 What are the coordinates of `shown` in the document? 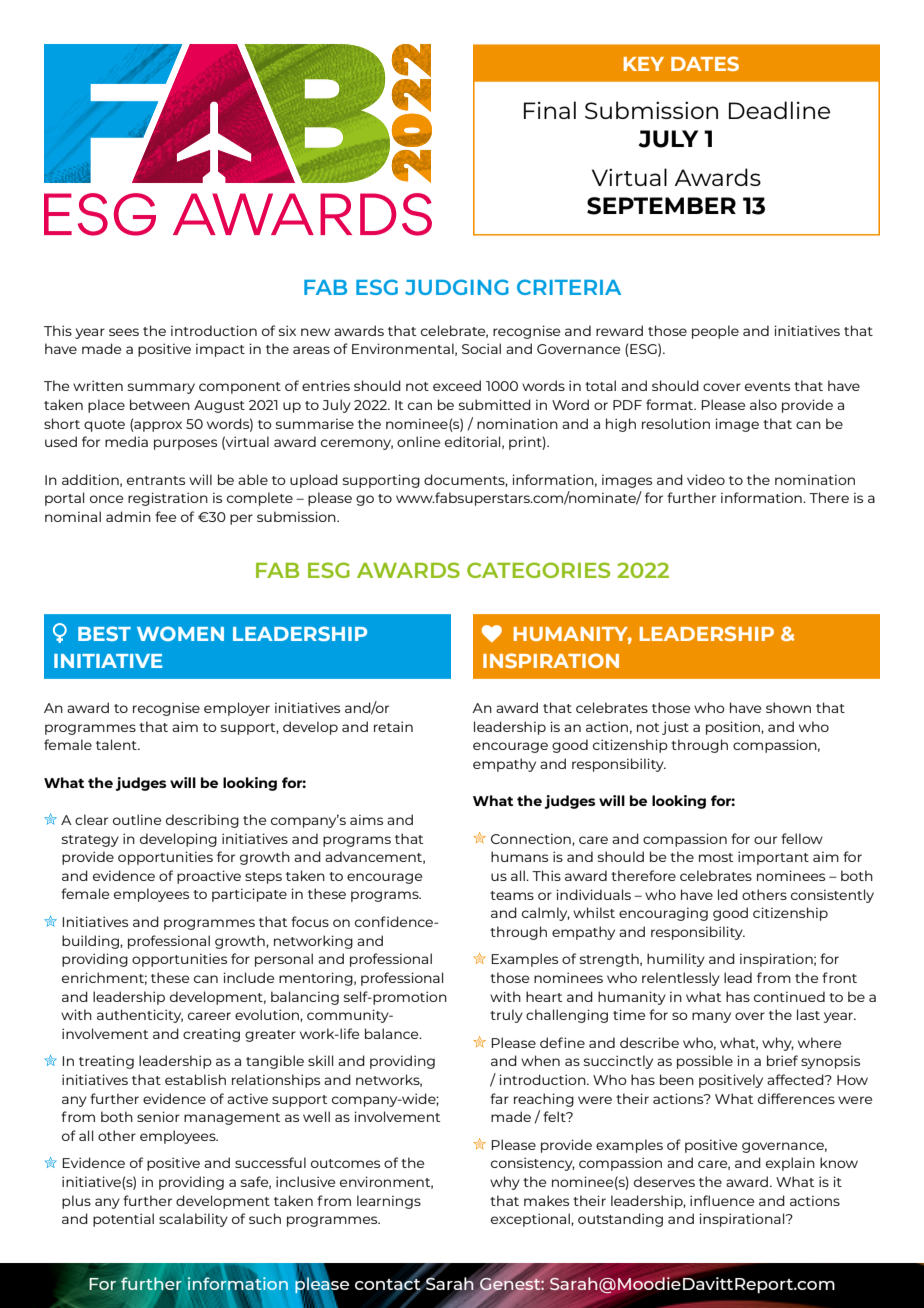 It's located at (788, 707).
